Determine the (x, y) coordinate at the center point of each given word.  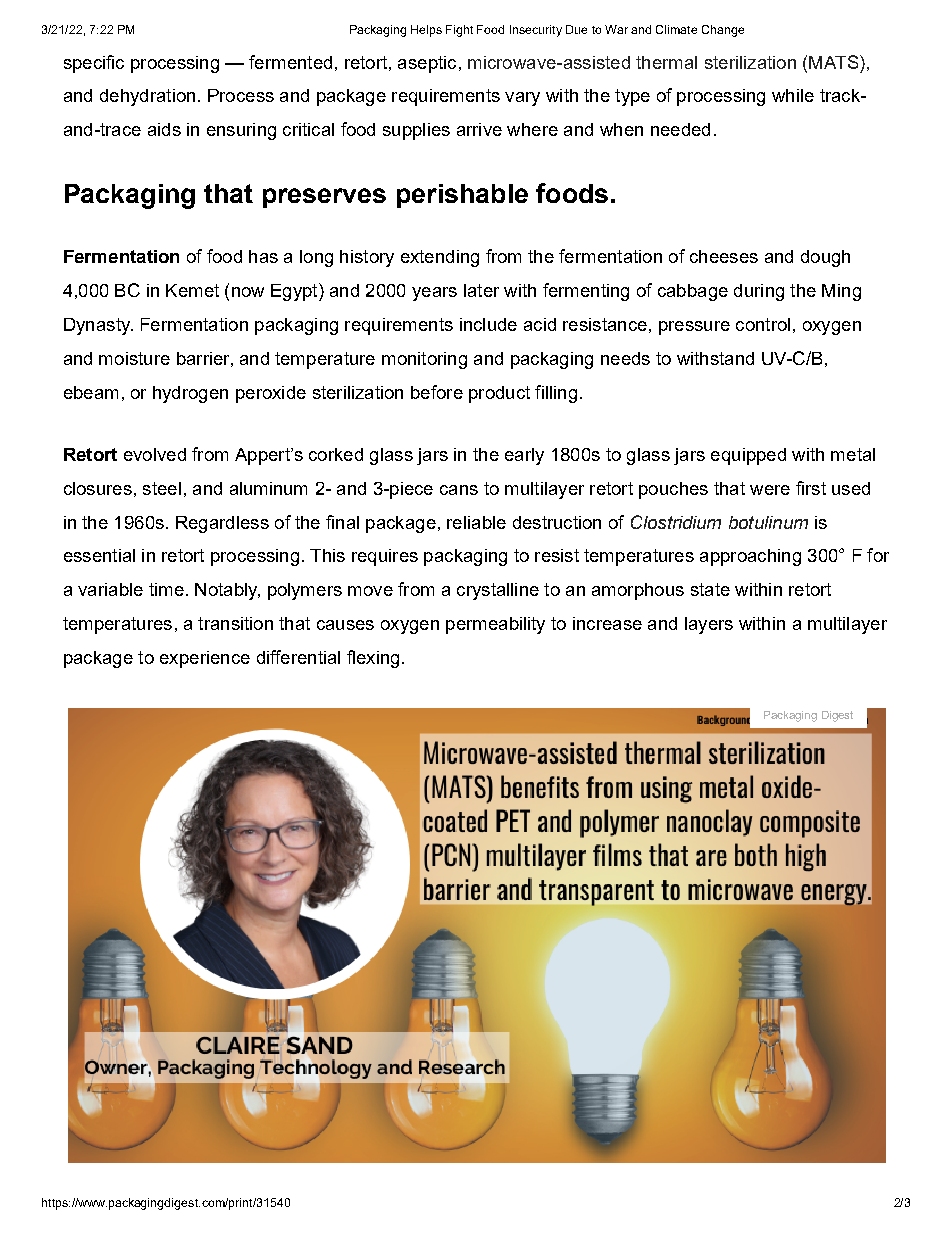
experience (205, 659)
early (524, 456)
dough (825, 258)
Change (723, 31)
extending (440, 258)
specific (94, 64)
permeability (495, 625)
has (263, 256)
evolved (155, 454)
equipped (748, 456)
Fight (459, 31)
